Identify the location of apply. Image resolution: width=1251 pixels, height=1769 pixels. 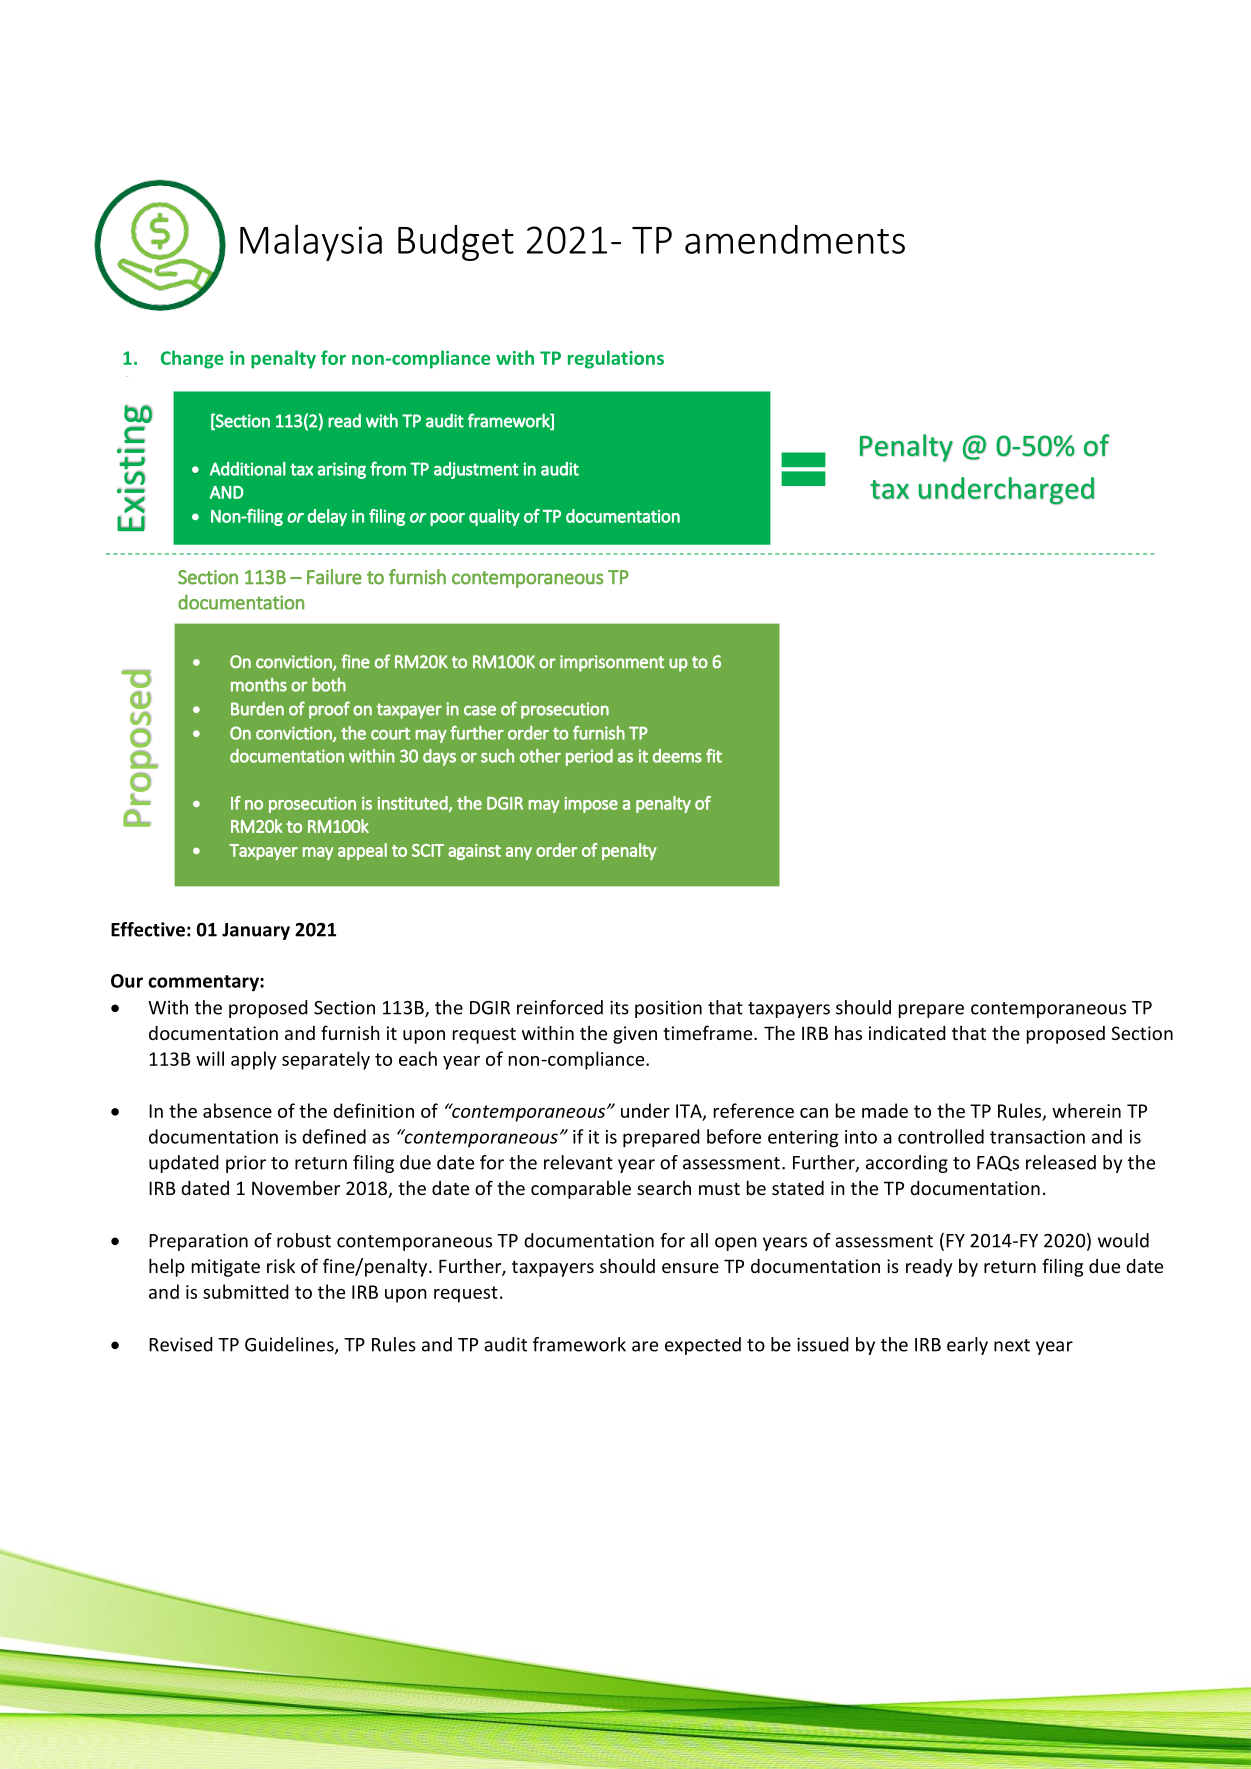
(254, 1060).
